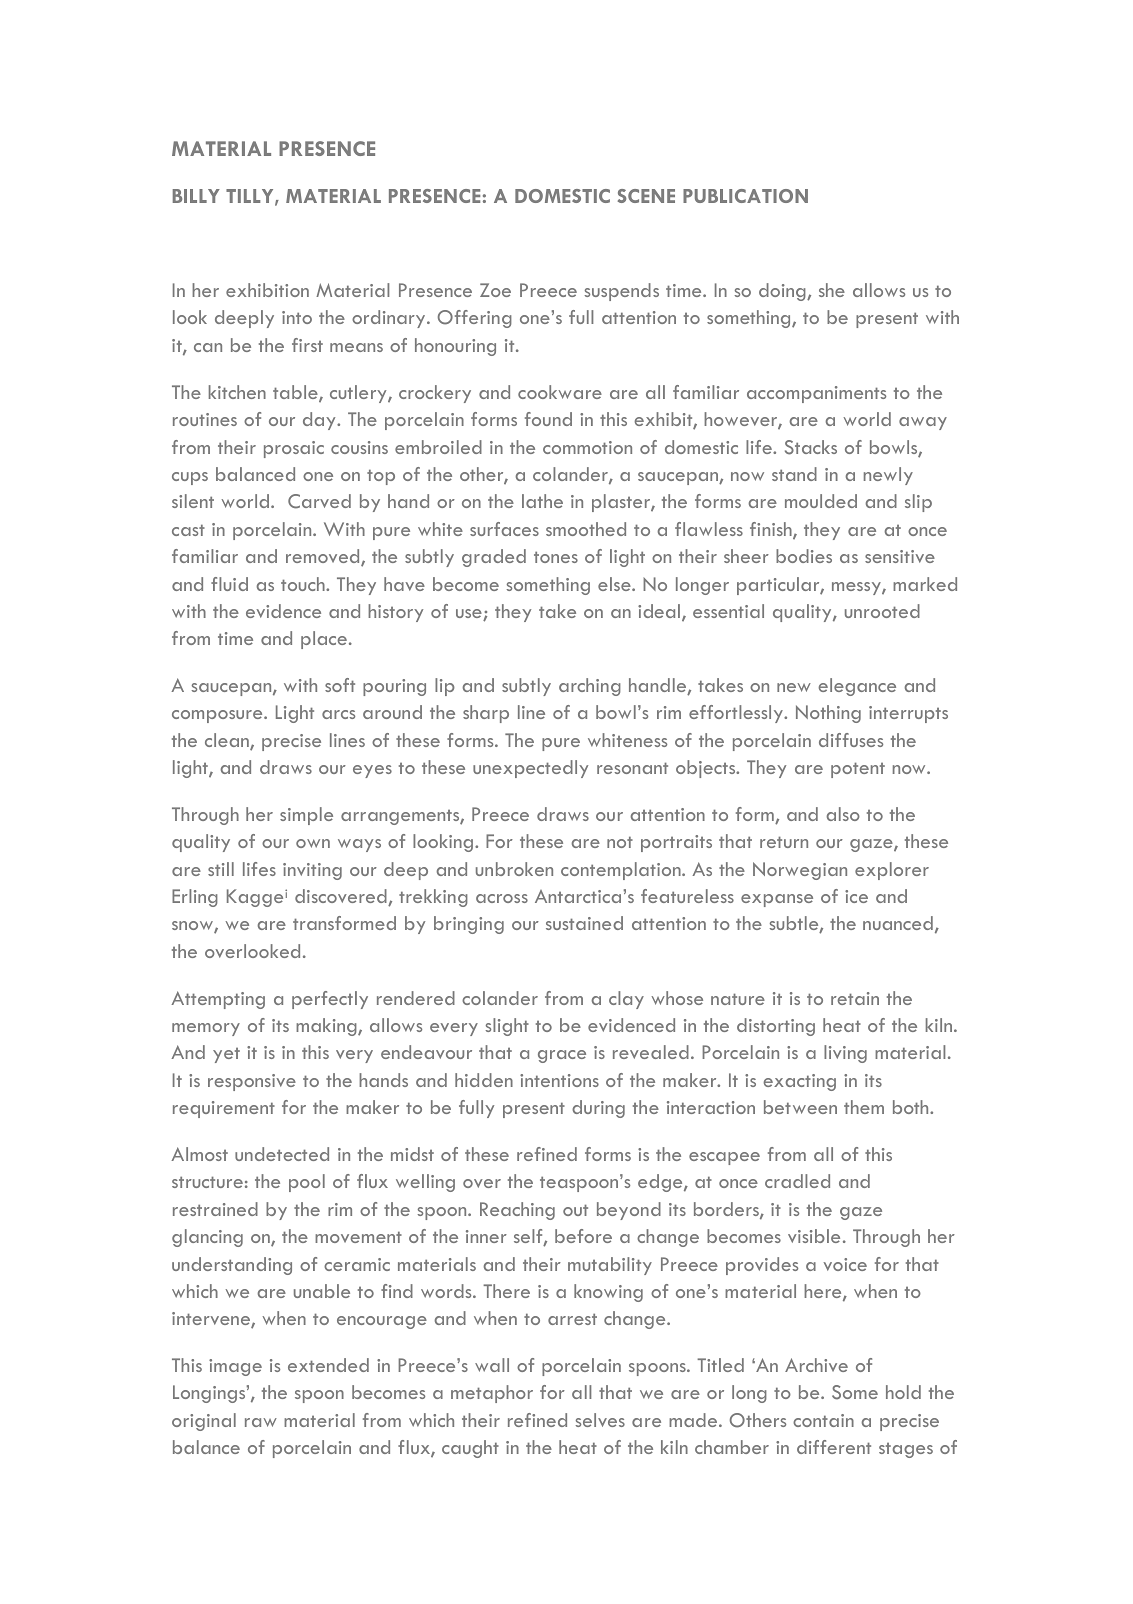 Image resolution: width=1133 pixels, height=1604 pixels. What do you see at coordinates (857, 588) in the screenshot?
I see `messy` at bounding box center [857, 588].
